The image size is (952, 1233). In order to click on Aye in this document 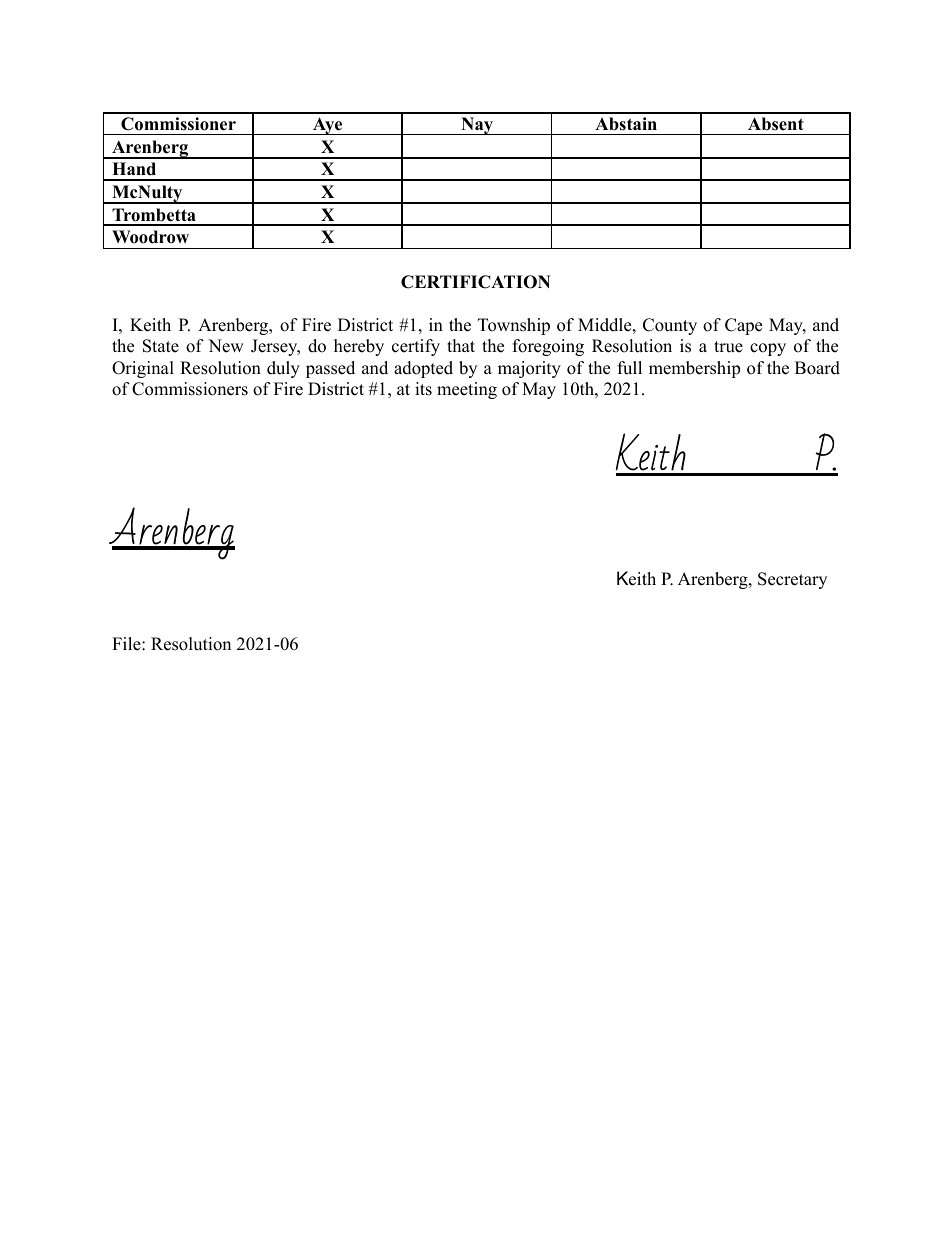, I will do `click(328, 126)`.
